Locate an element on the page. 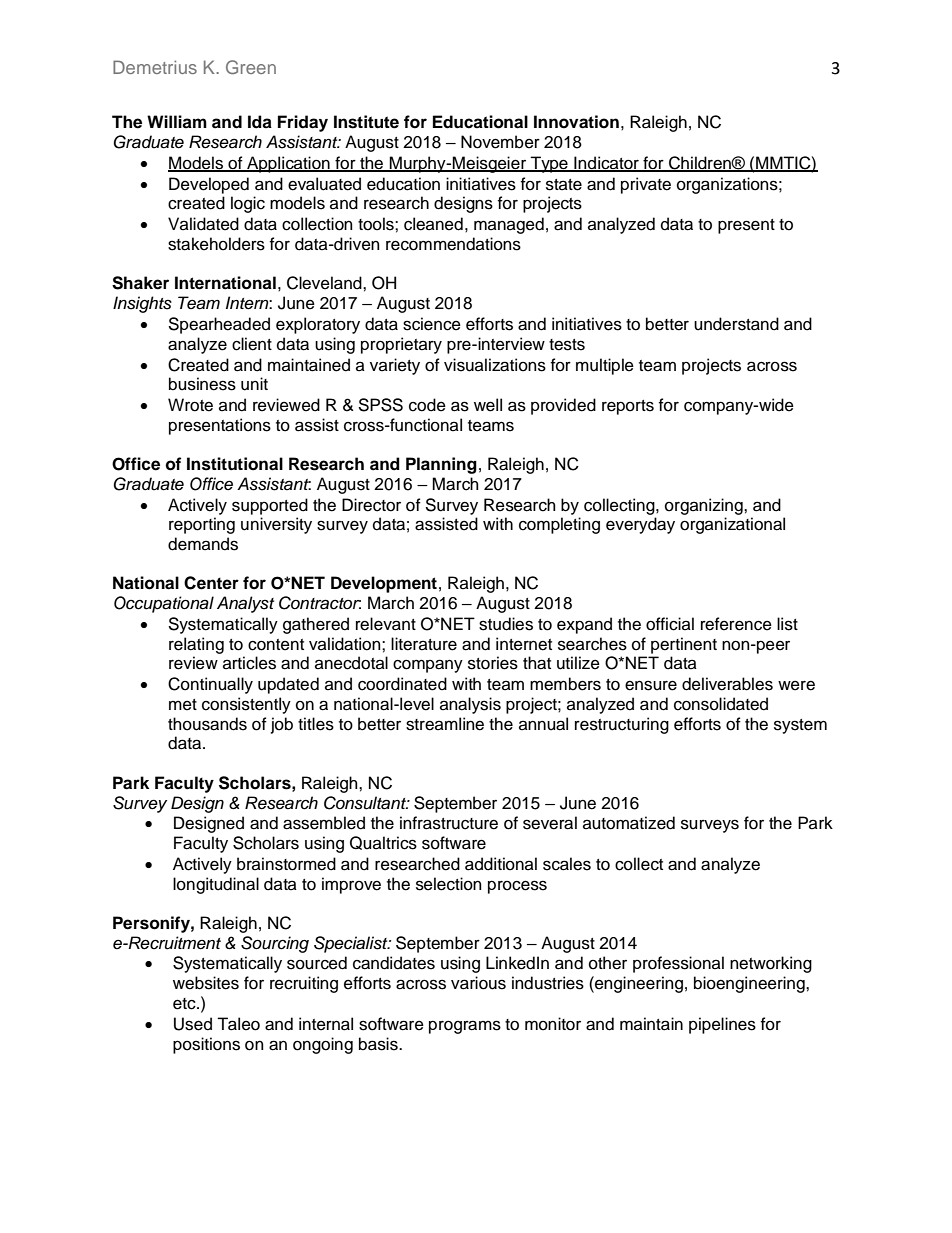  Spearheaded is located at coordinates (219, 325).
